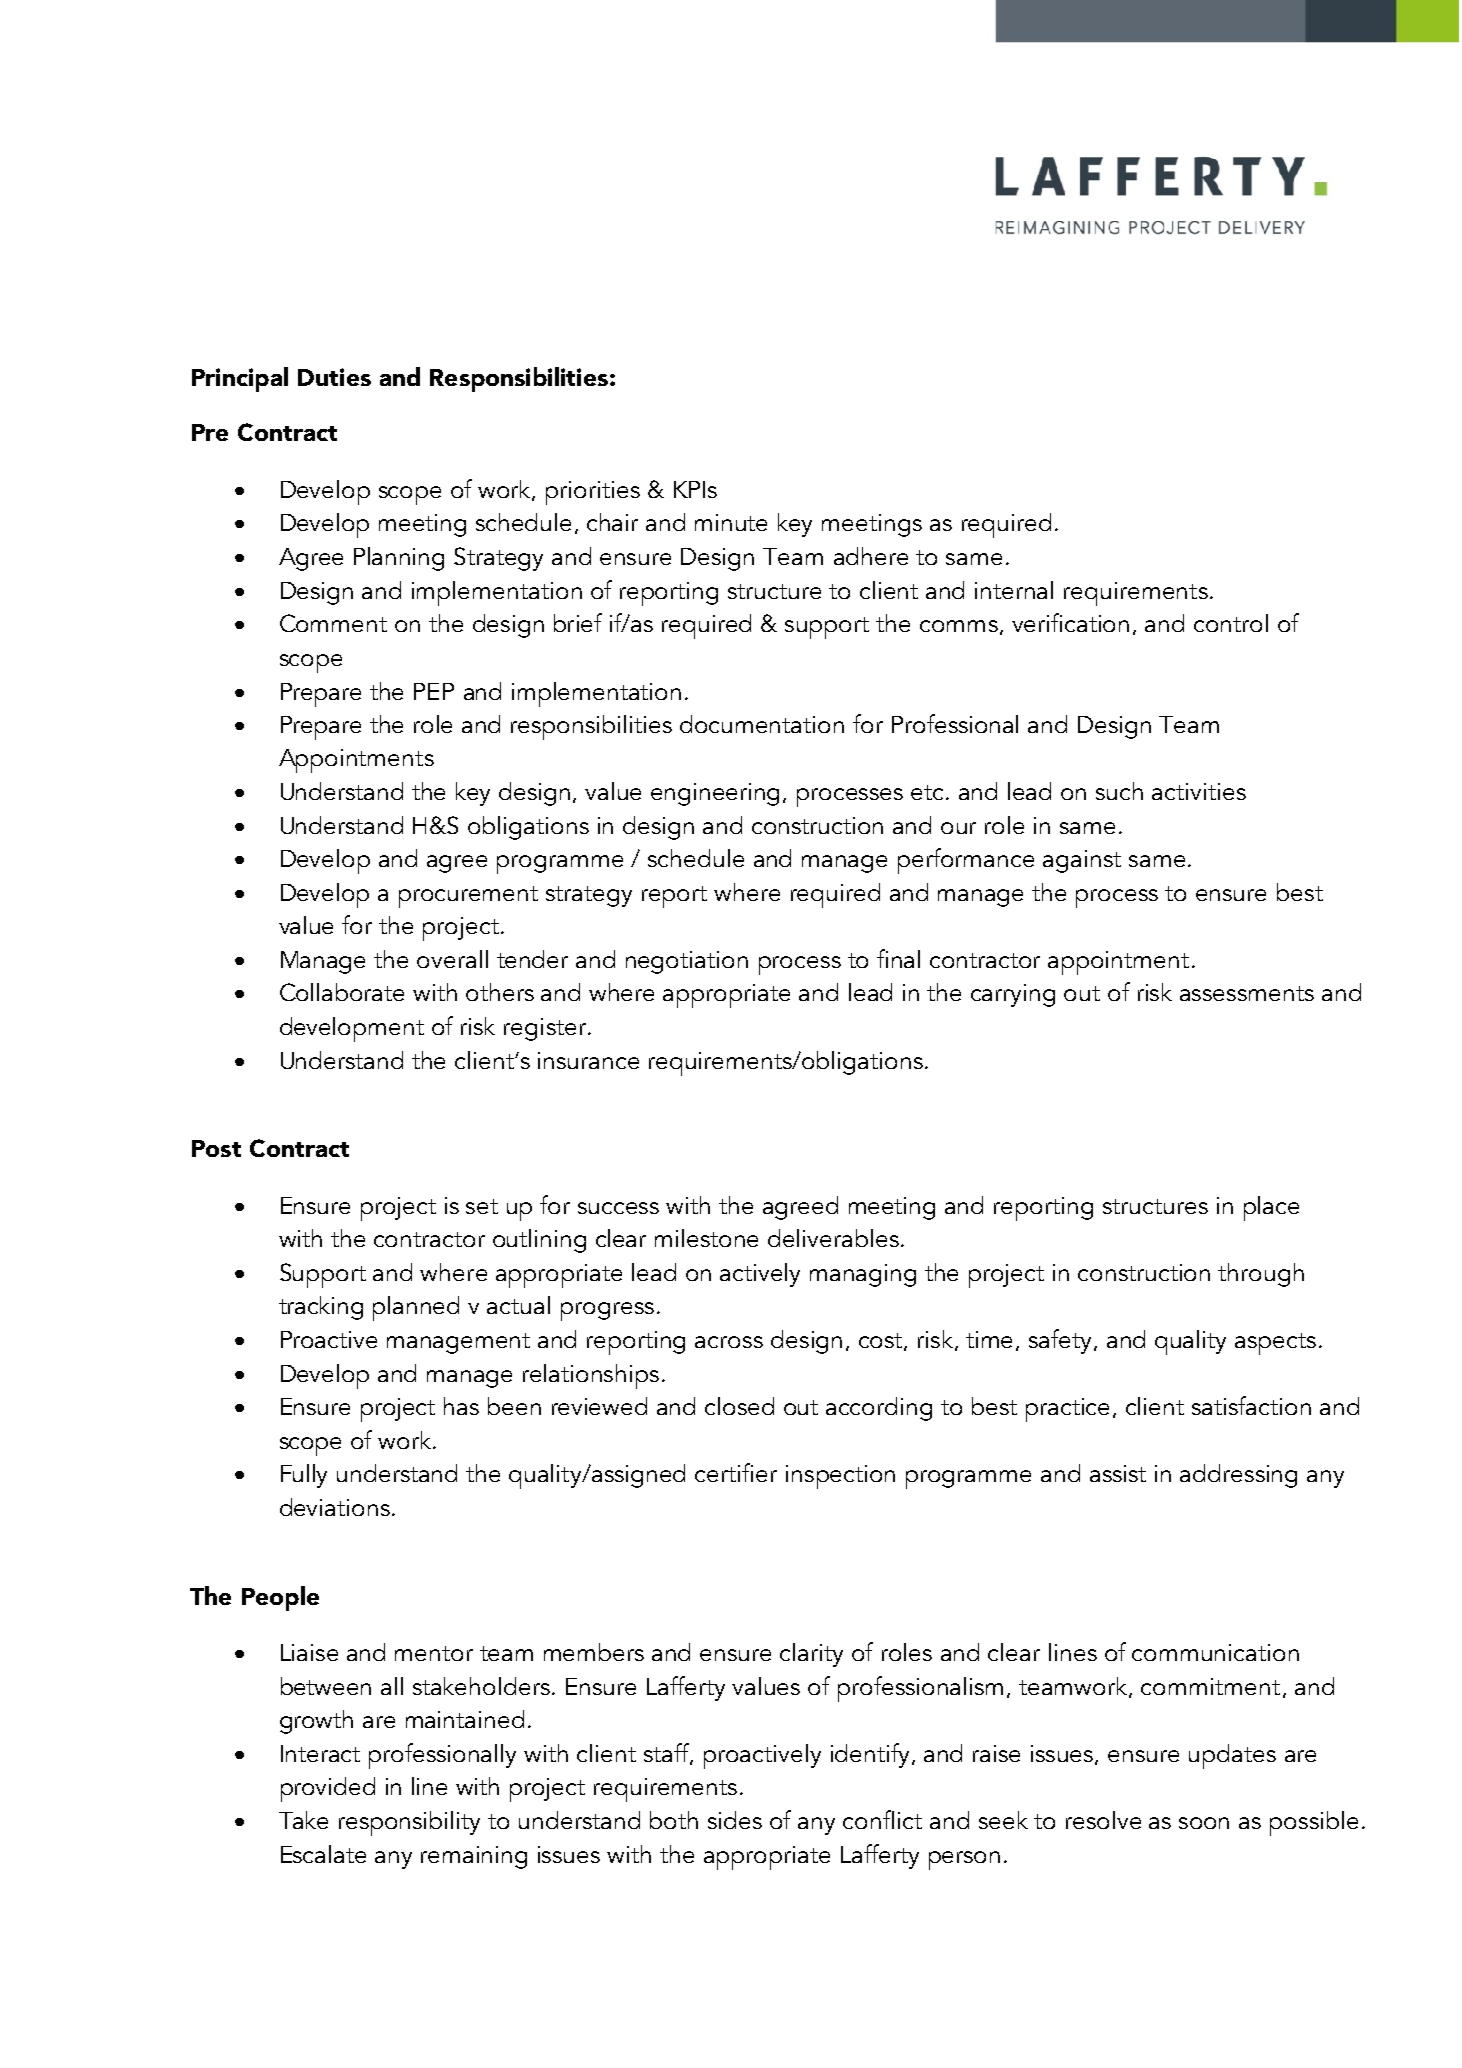 The width and height of the page is (1462, 2068). What do you see at coordinates (687, 962) in the page?
I see `negotiation` at bounding box center [687, 962].
